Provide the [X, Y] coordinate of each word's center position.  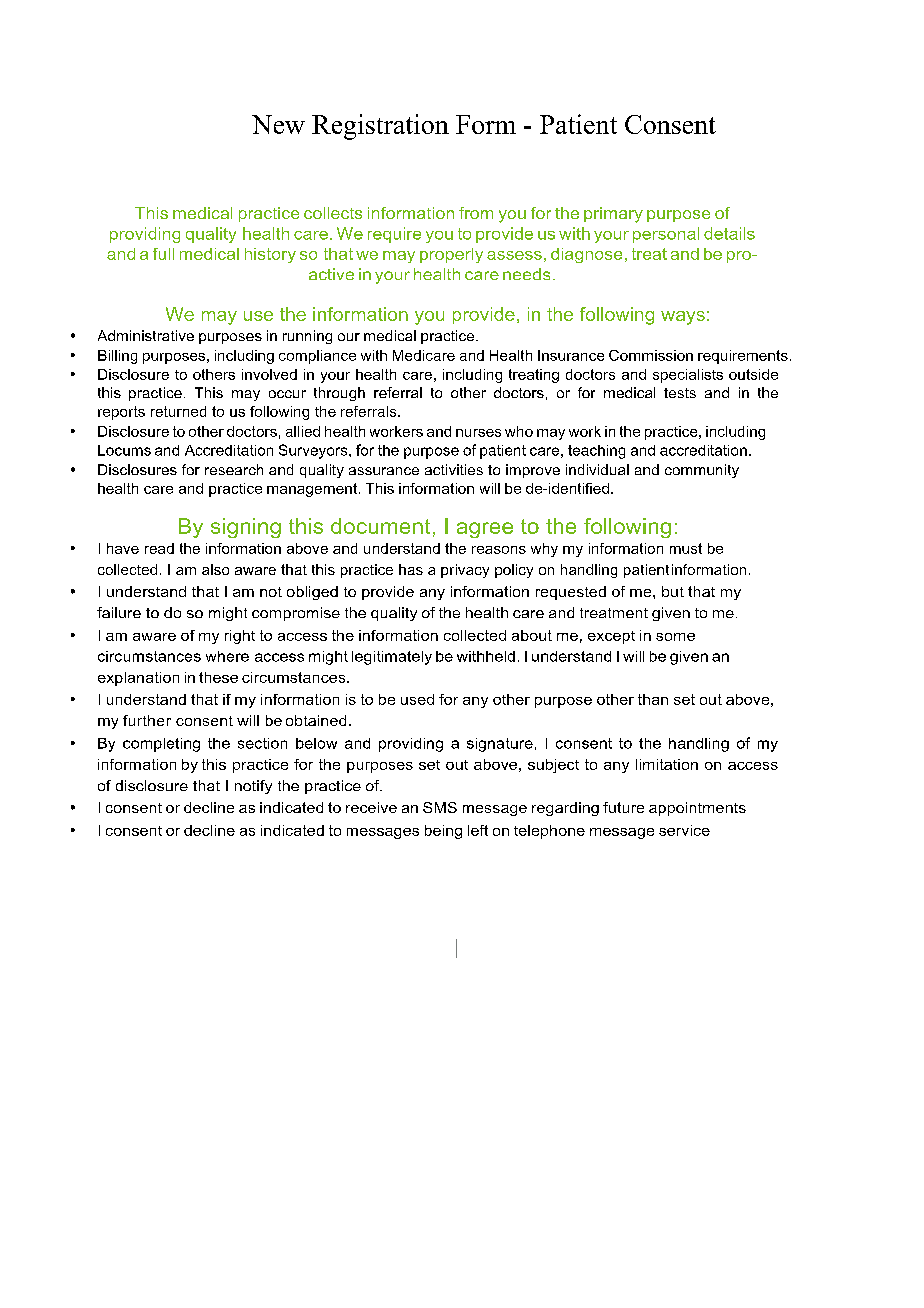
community [702, 471]
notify [253, 787]
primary [613, 215]
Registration [380, 127]
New [278, 124]
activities [454, 469]
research [234, 469]
